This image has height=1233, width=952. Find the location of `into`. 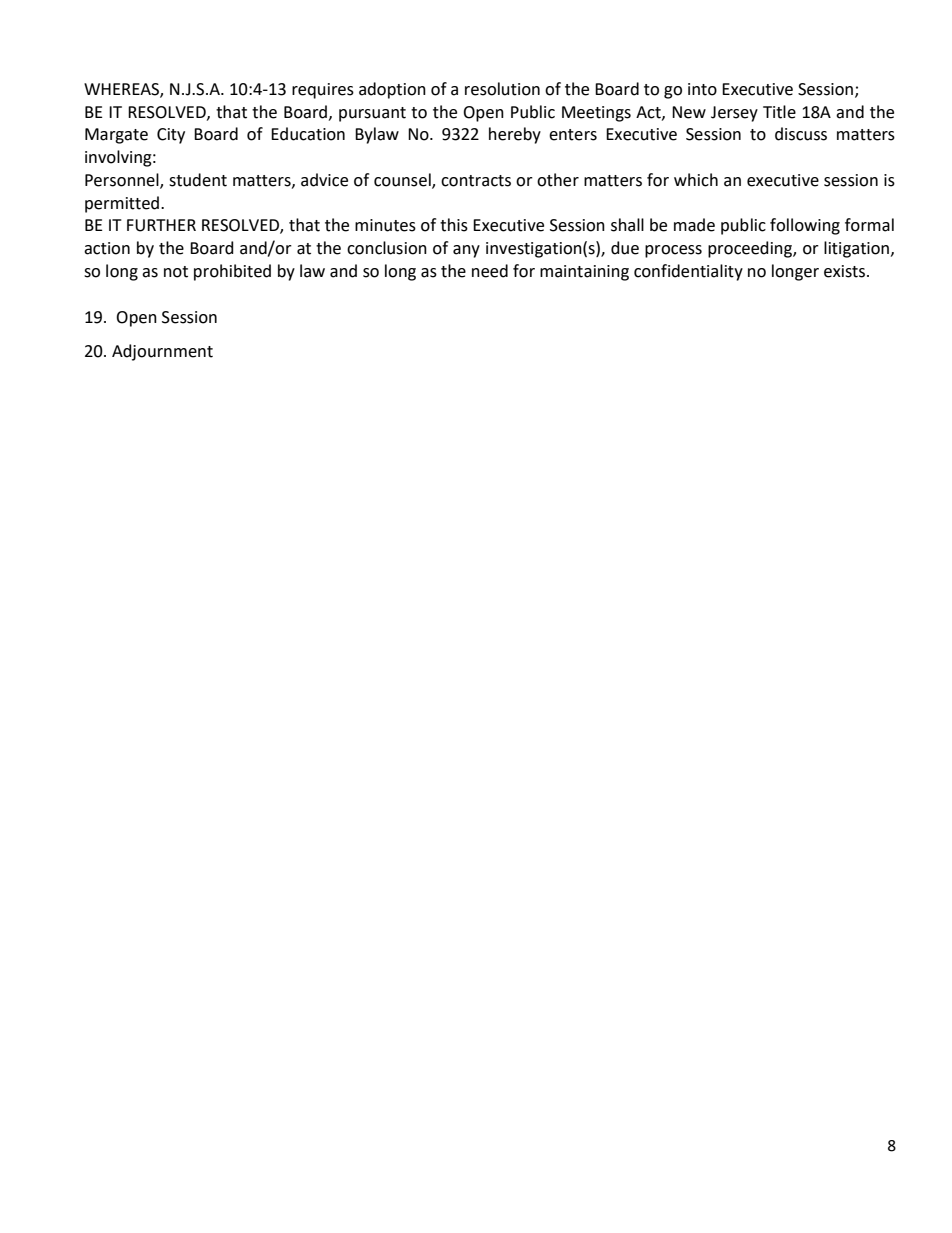

into is located at coordinates (702, 89).
